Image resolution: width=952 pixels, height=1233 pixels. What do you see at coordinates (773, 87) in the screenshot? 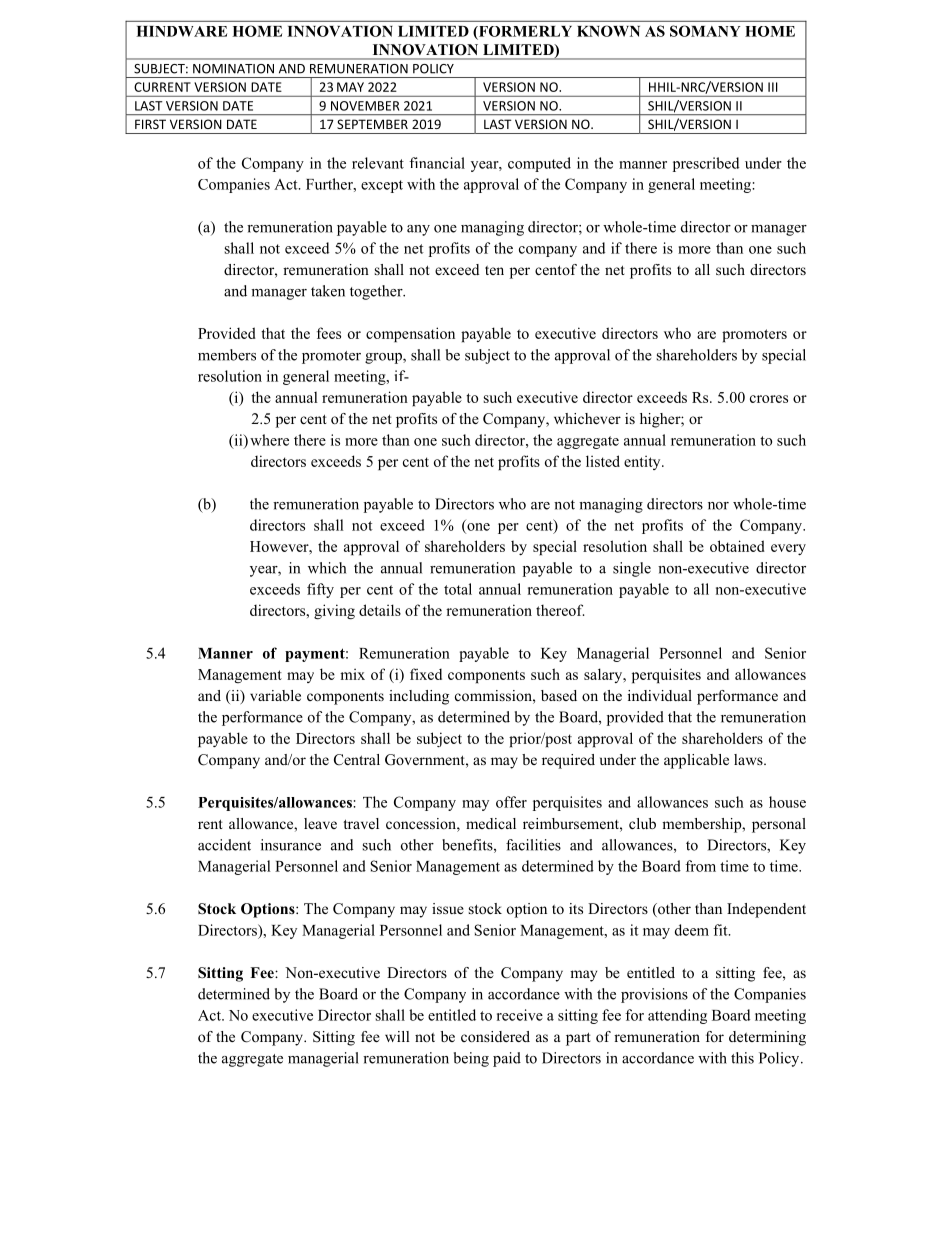
I see `III` at bounding box center [773, 87].
